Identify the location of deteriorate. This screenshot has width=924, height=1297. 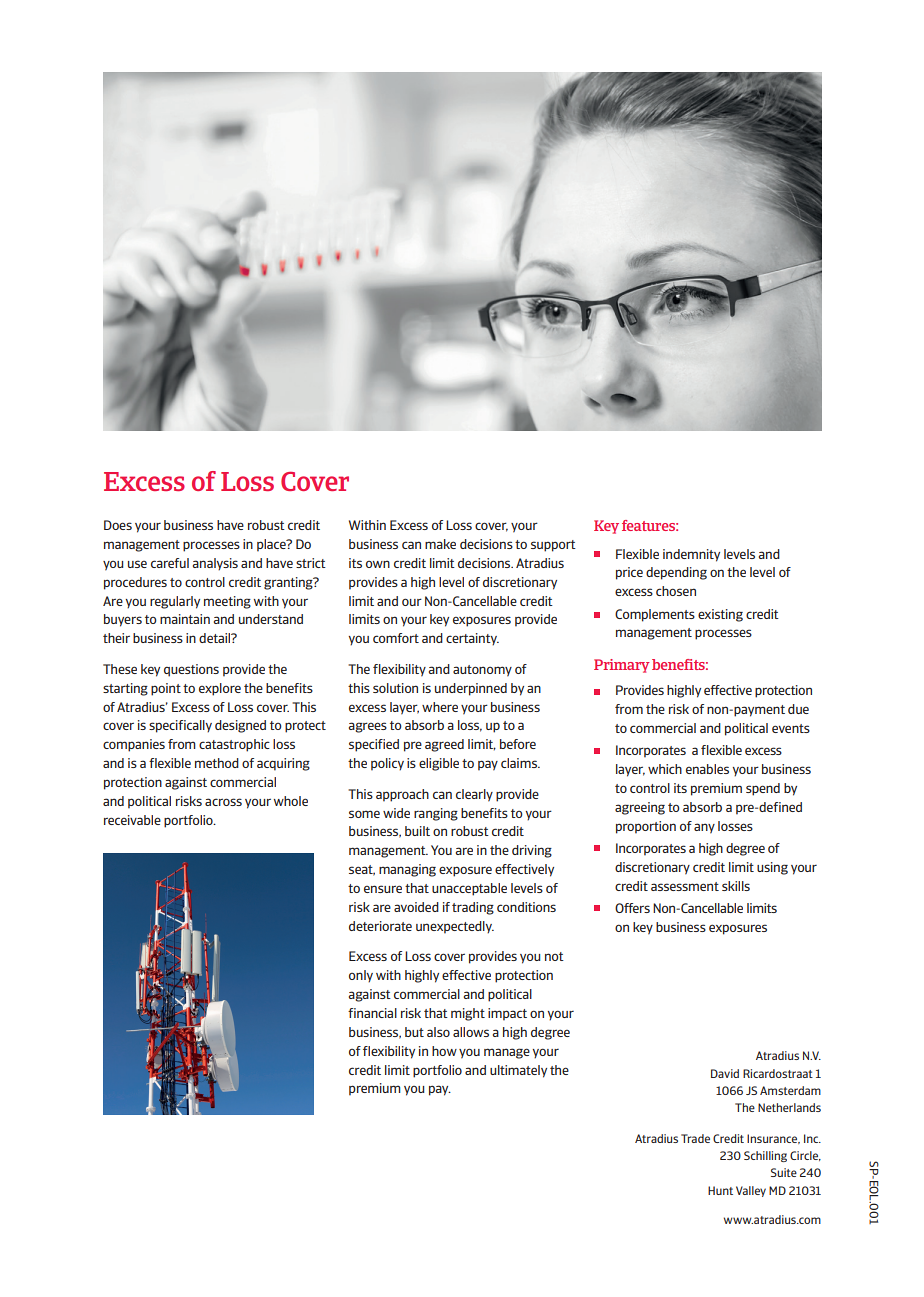
(380, 926).
